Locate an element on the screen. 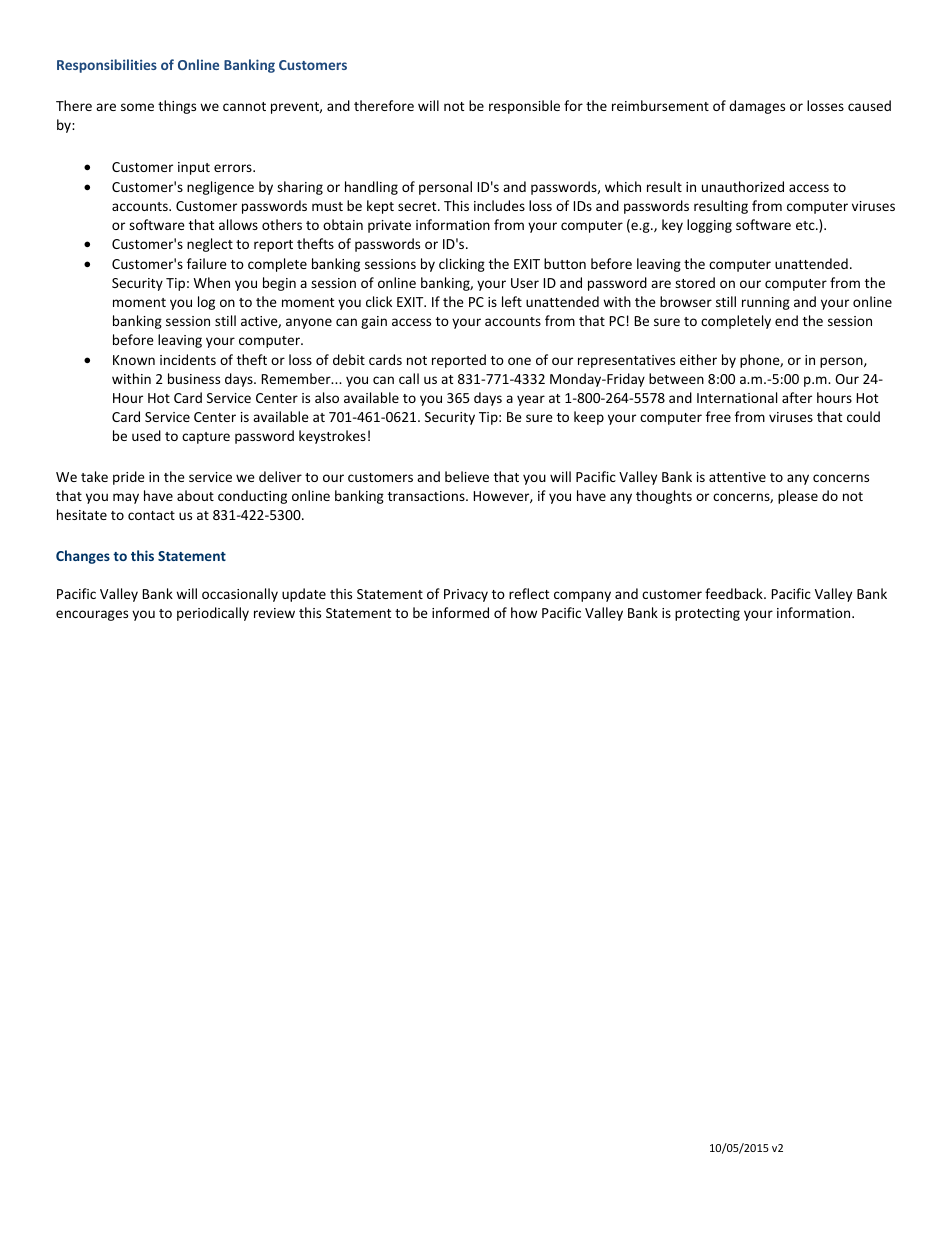 This screenshot has width=952, height=1233. damages is located at coordinates (757, 107).
